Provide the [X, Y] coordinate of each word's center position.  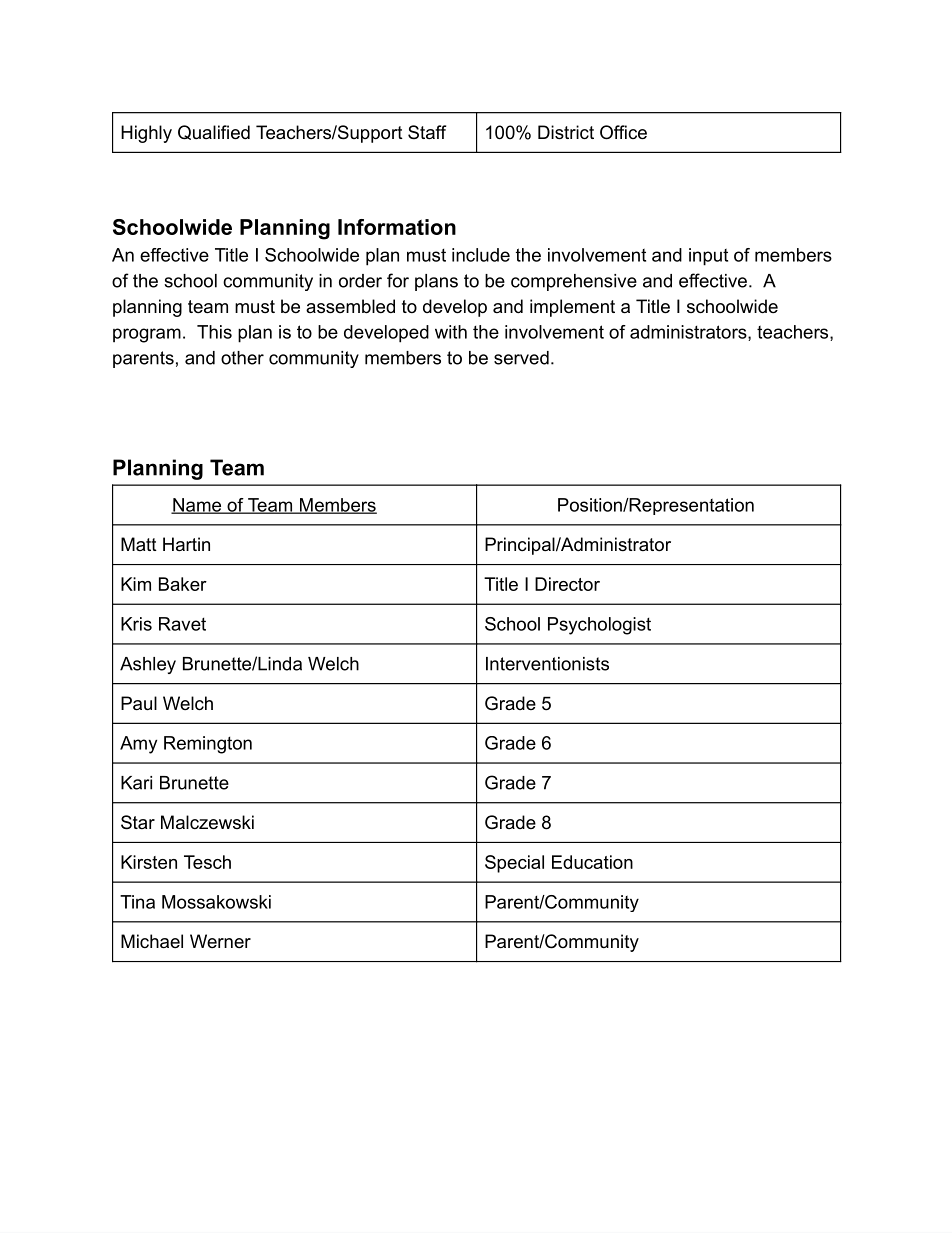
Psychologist [599, 626]
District [566, 132]
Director [567, 584]
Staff [427, 132]
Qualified [214, 132]
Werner [220, 941]
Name [197, 506]
